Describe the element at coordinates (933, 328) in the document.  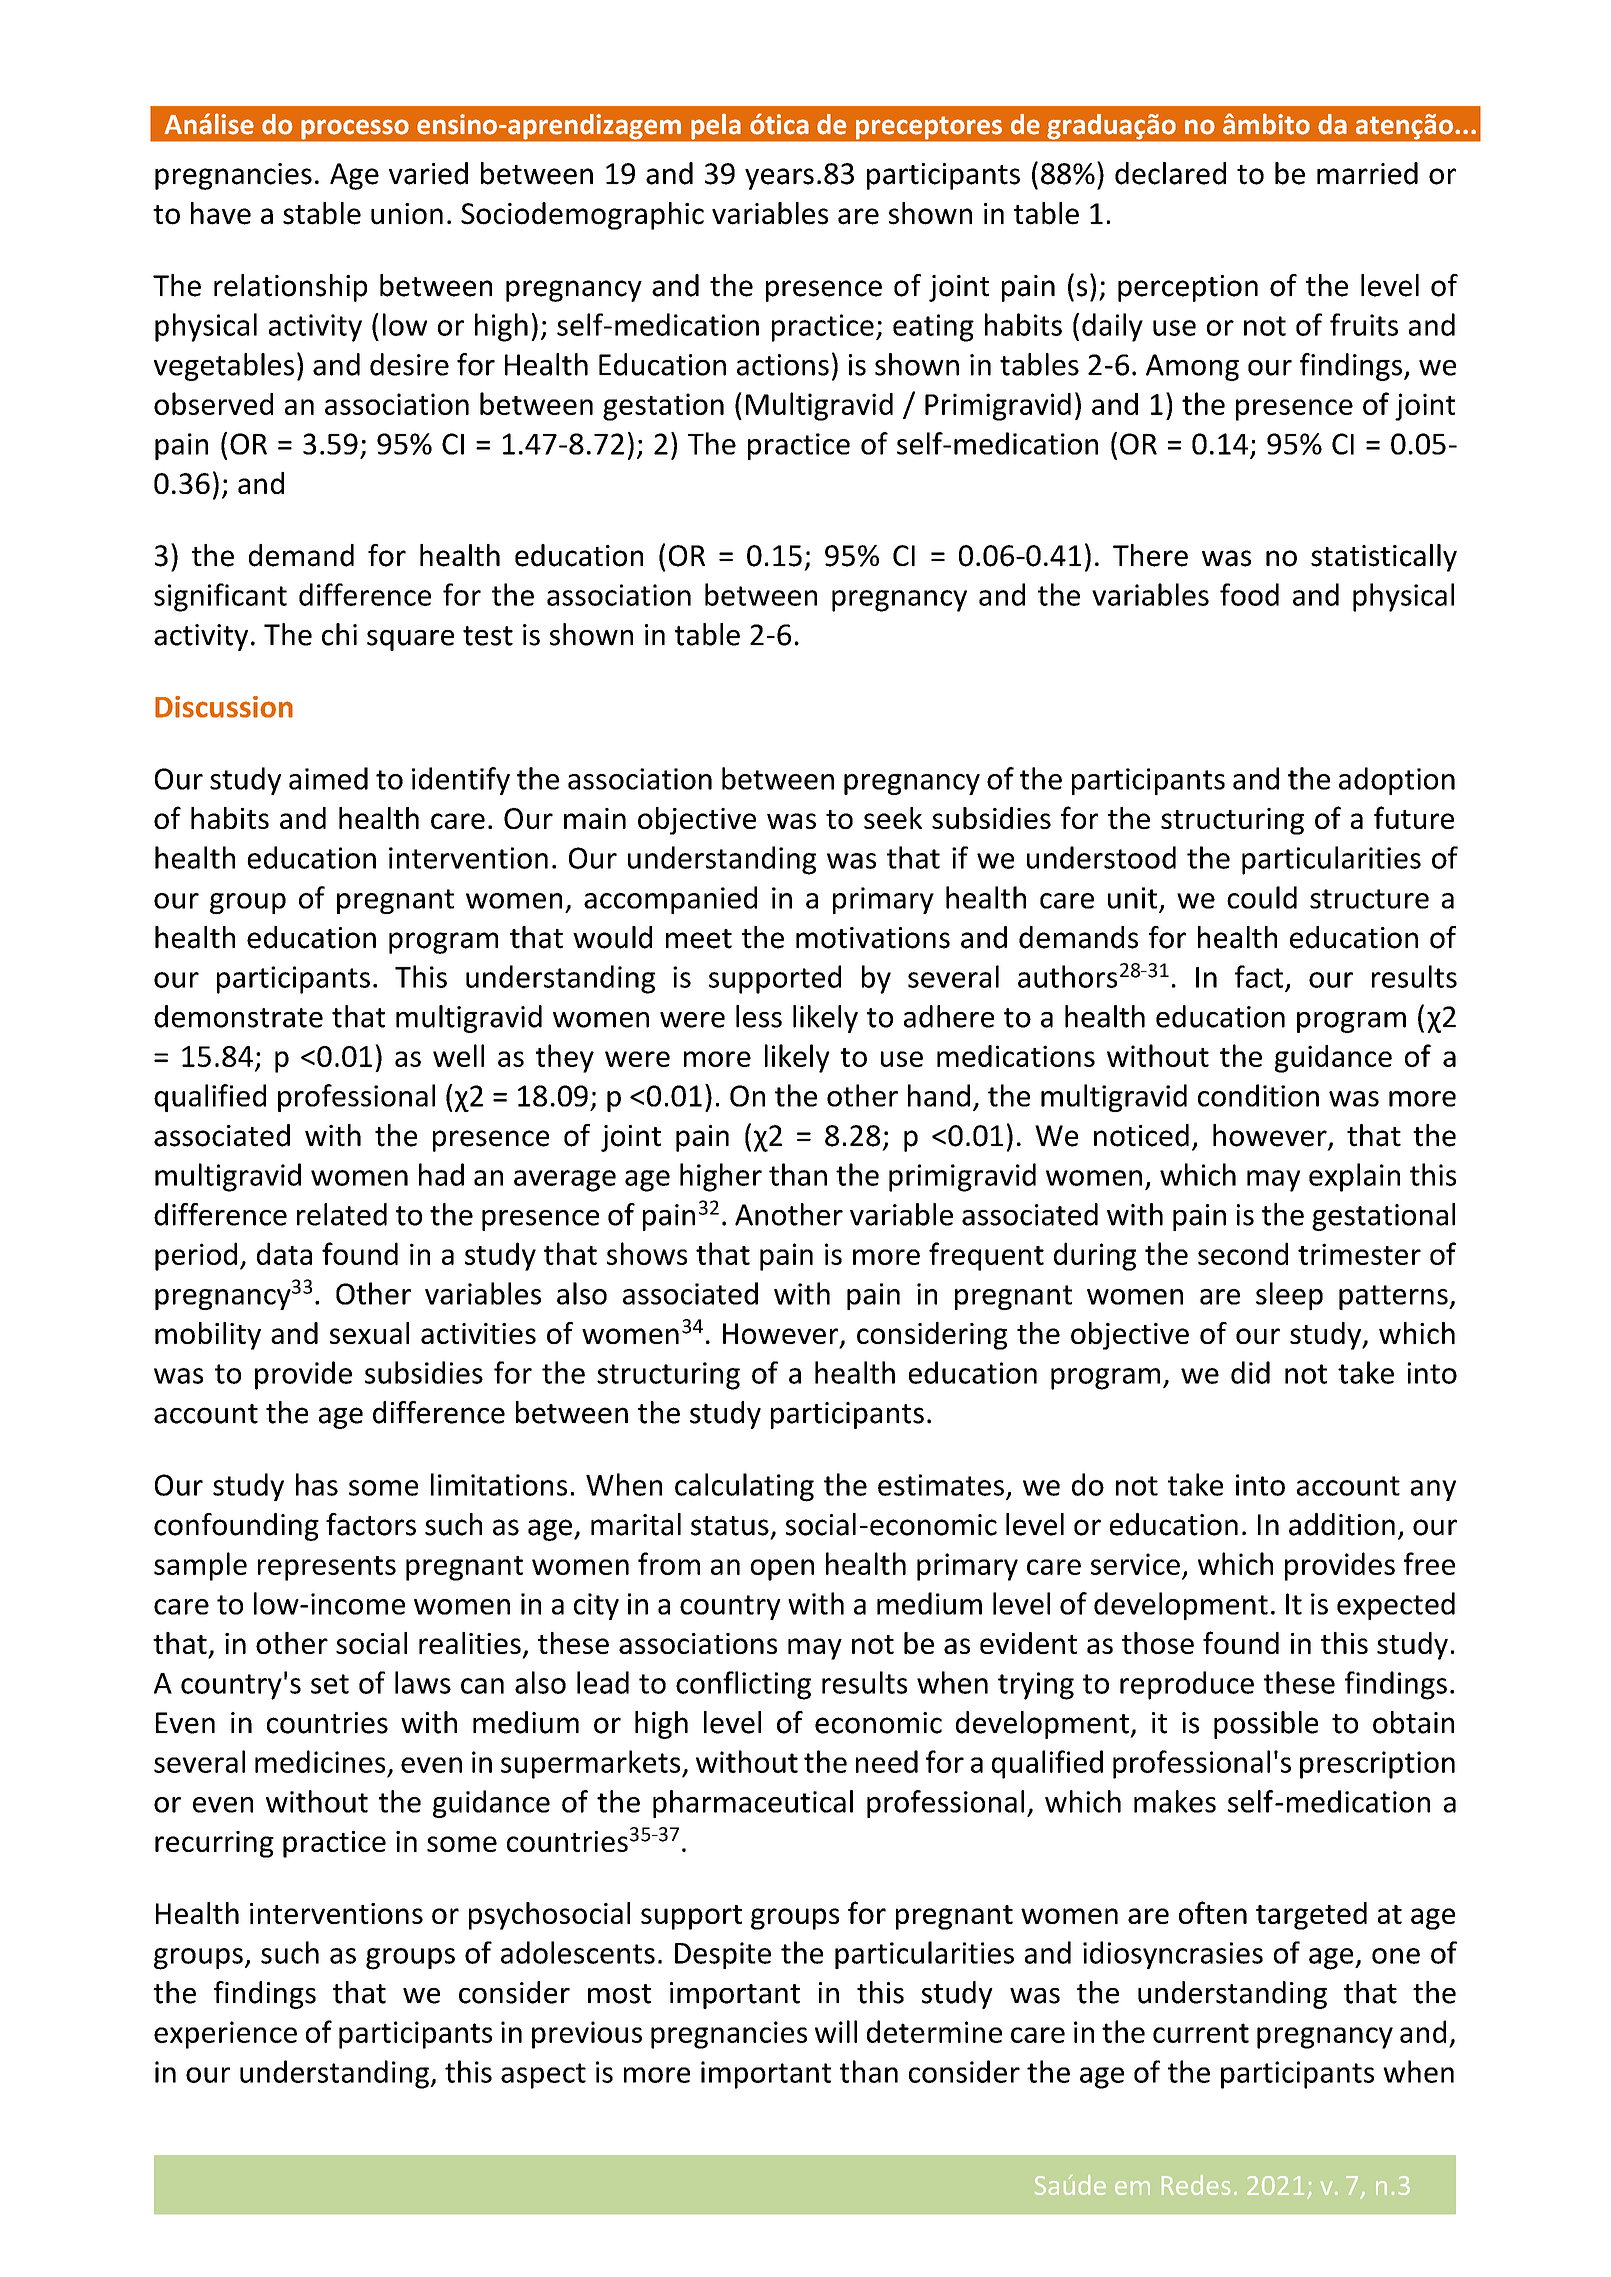
I see `eating` at that location.
